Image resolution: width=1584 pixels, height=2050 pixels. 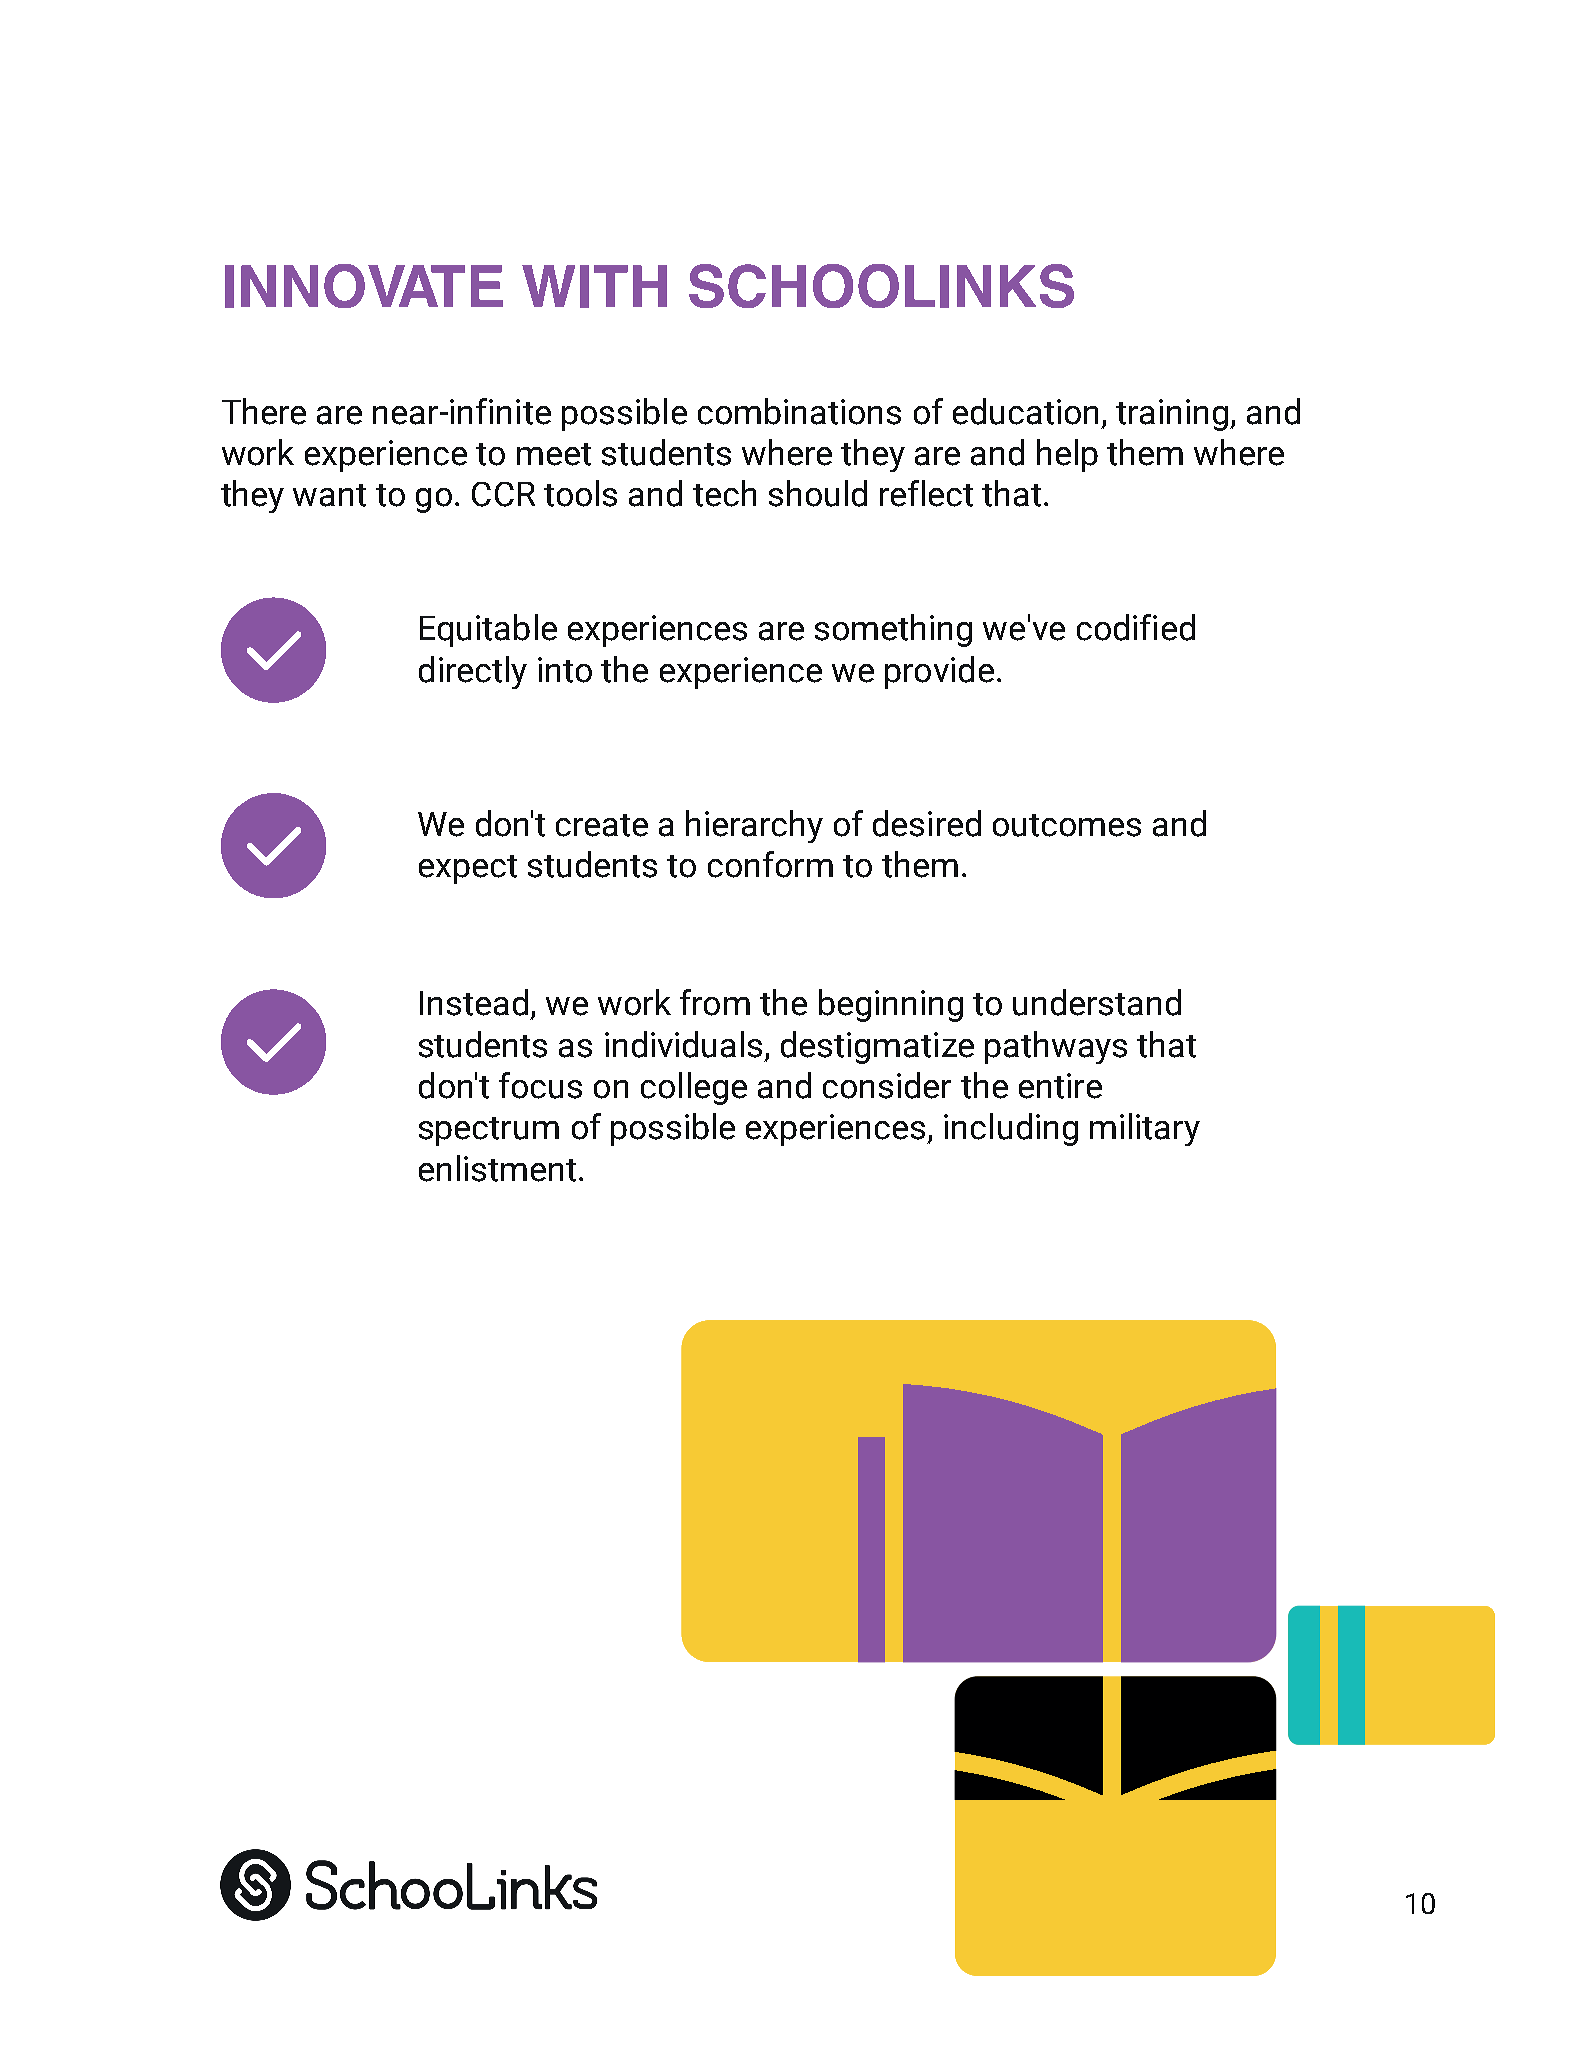 What do you see at coordinates (1025, 411) in the image?
I see `education` at bounding box center [1025, 411].
